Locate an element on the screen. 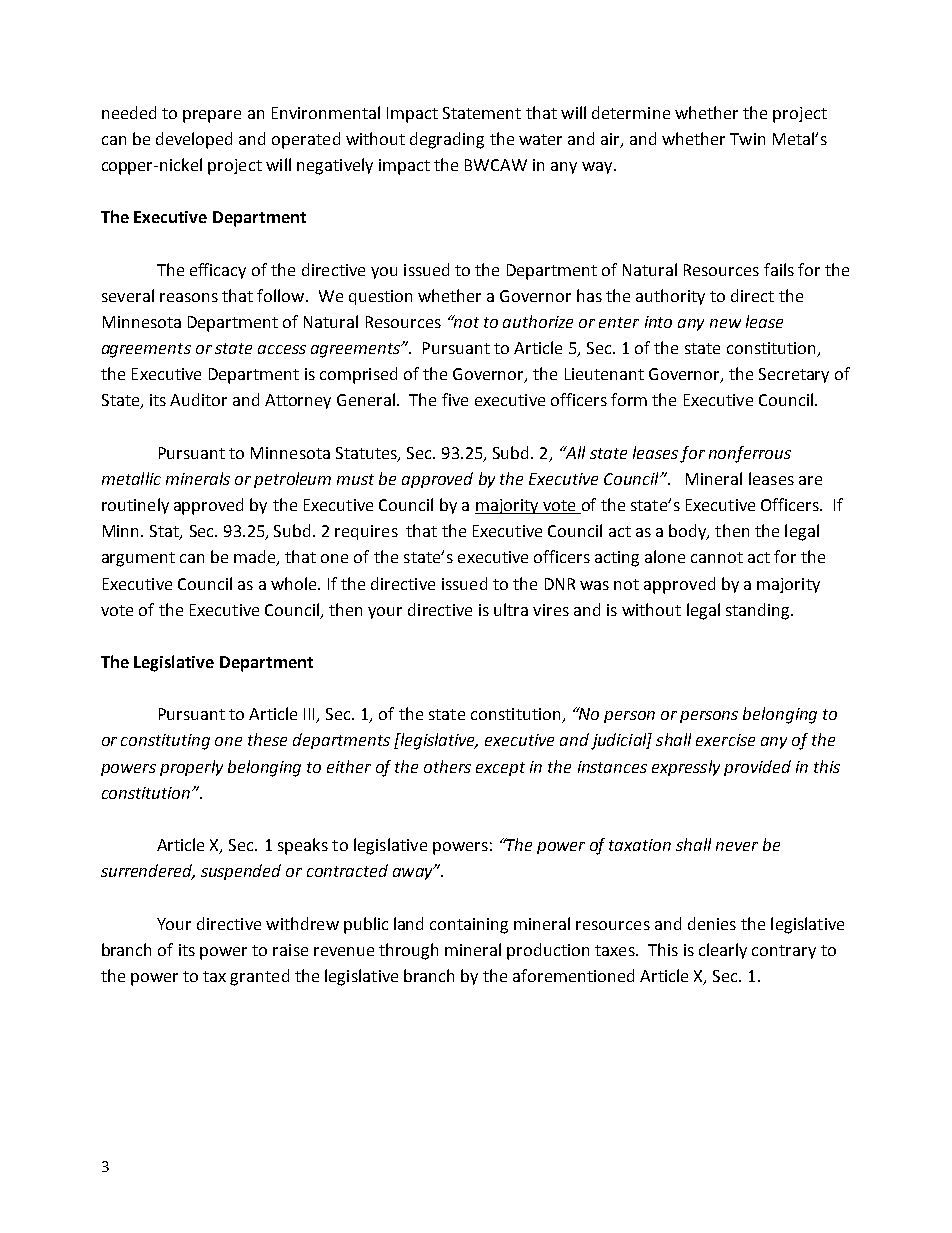  cannot is located at coordinates (717, 557).
